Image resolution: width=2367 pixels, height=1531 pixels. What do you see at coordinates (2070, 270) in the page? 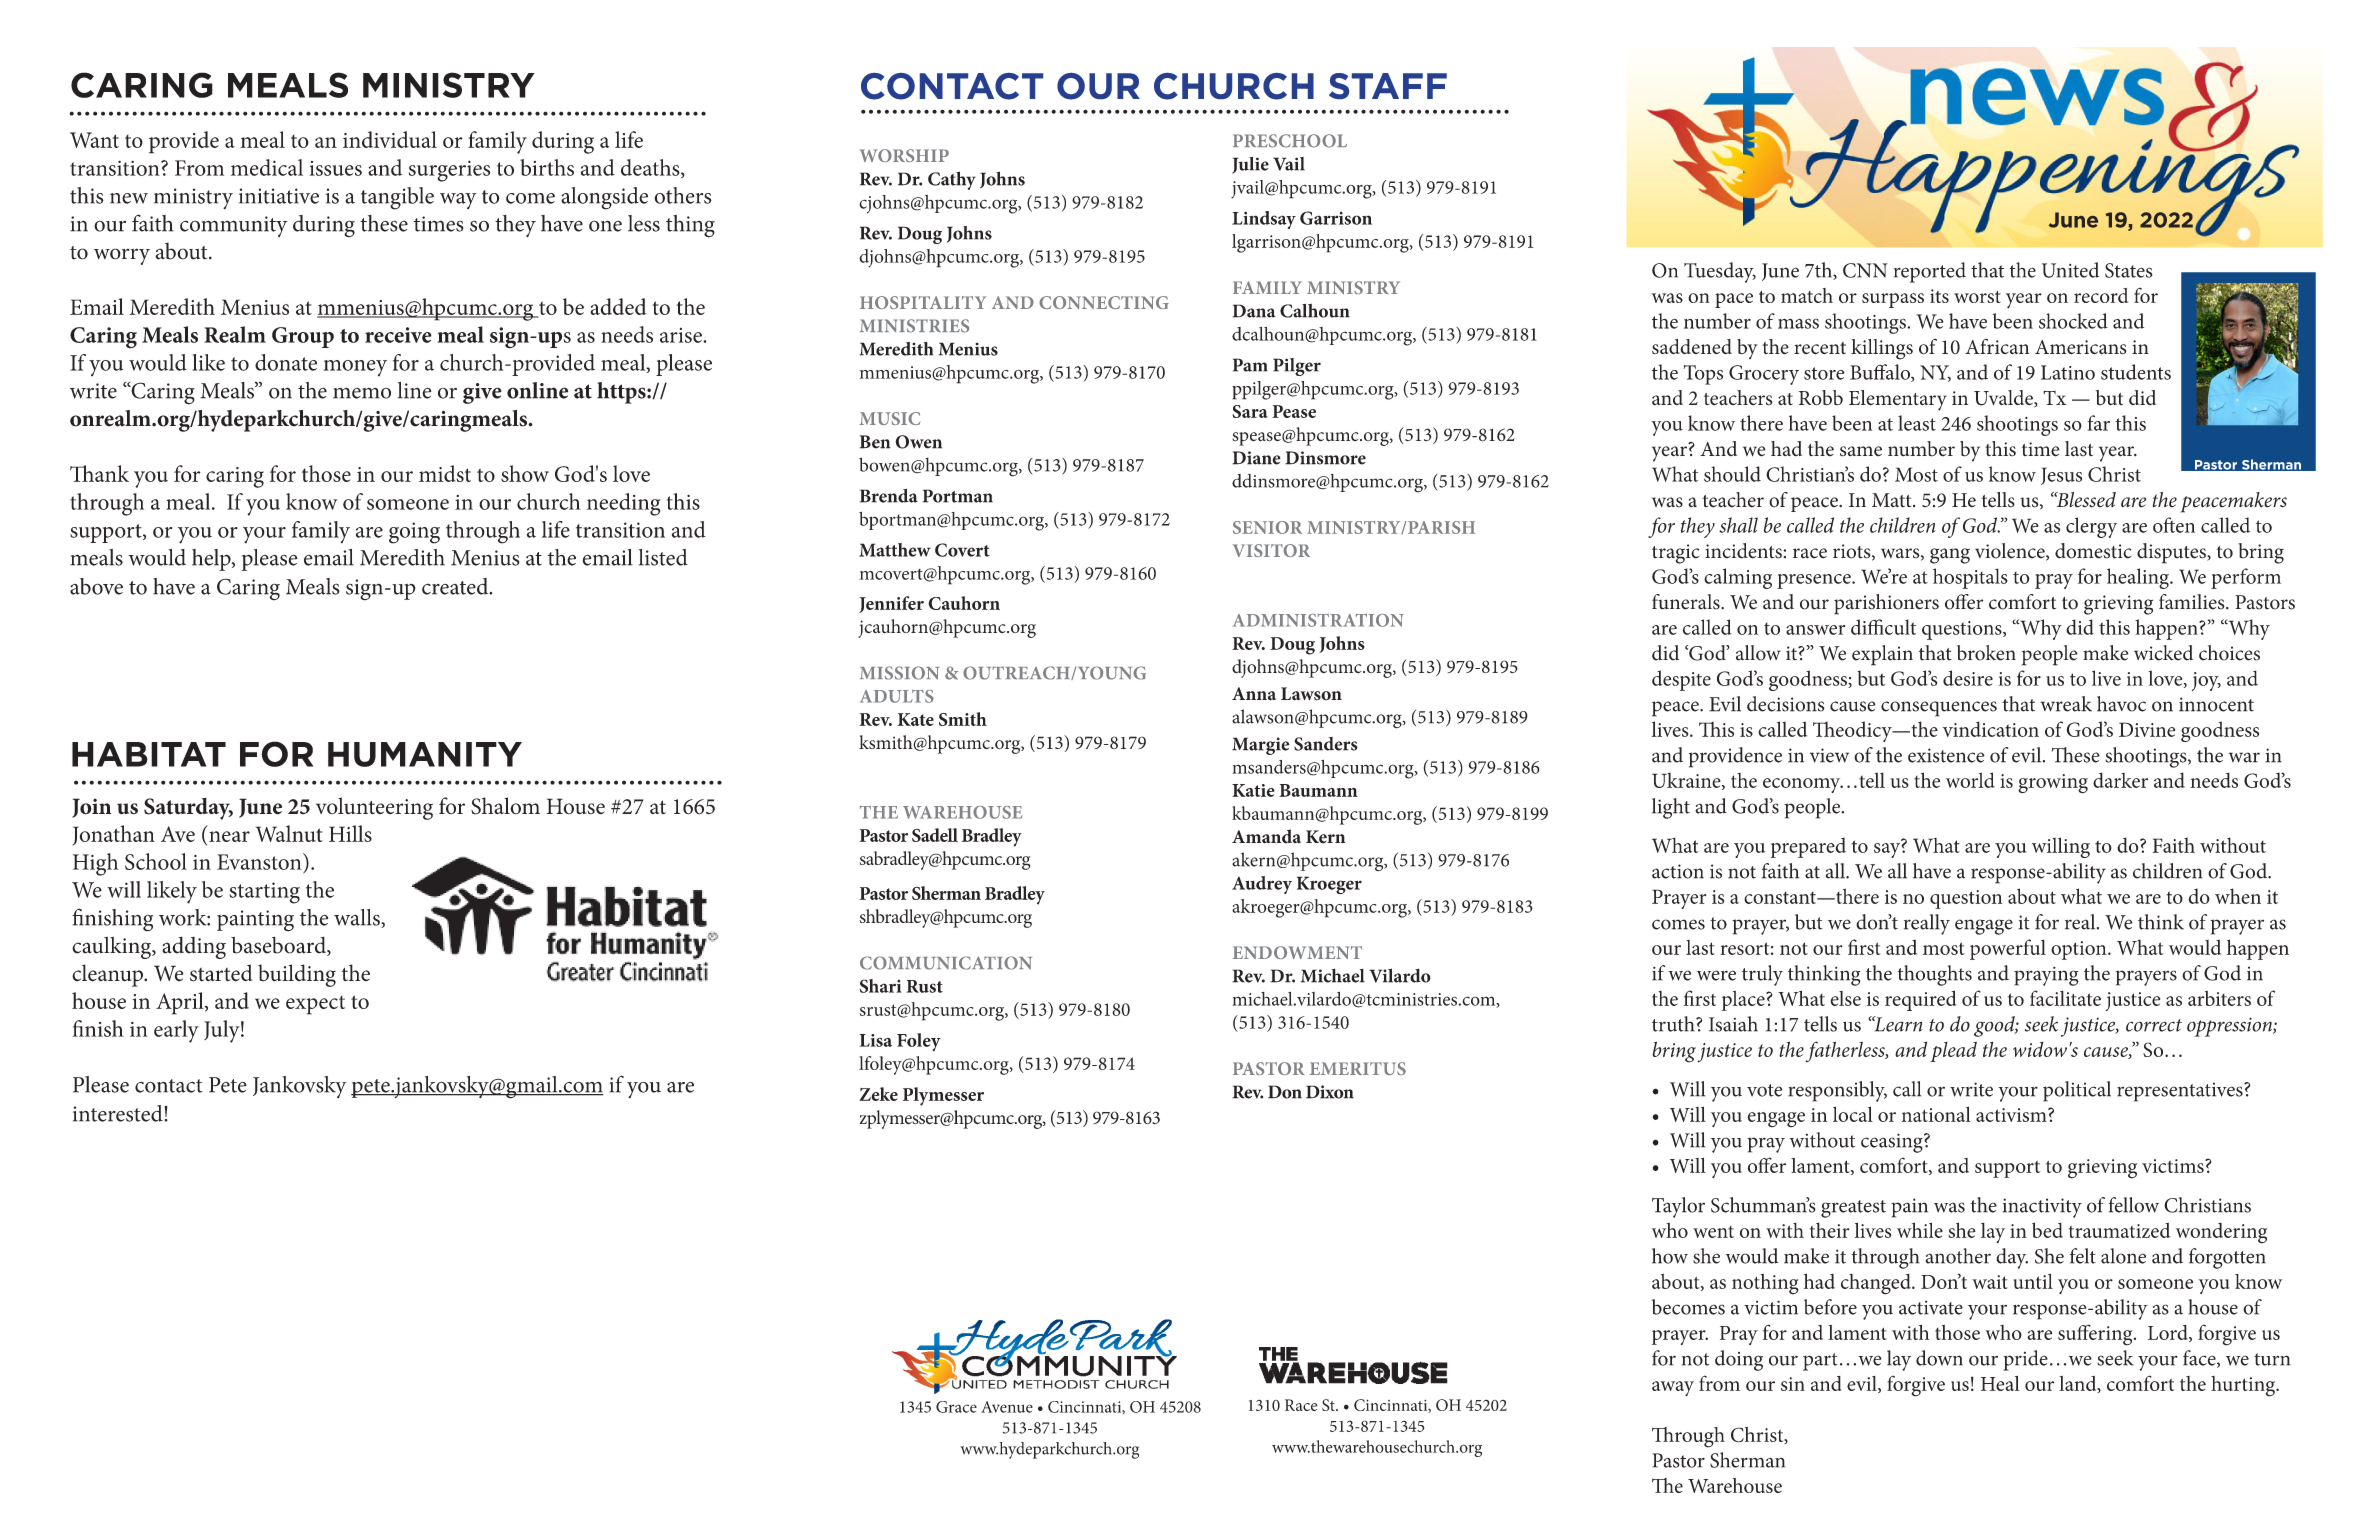
I see `United` at bounding box center [2070, 270].
